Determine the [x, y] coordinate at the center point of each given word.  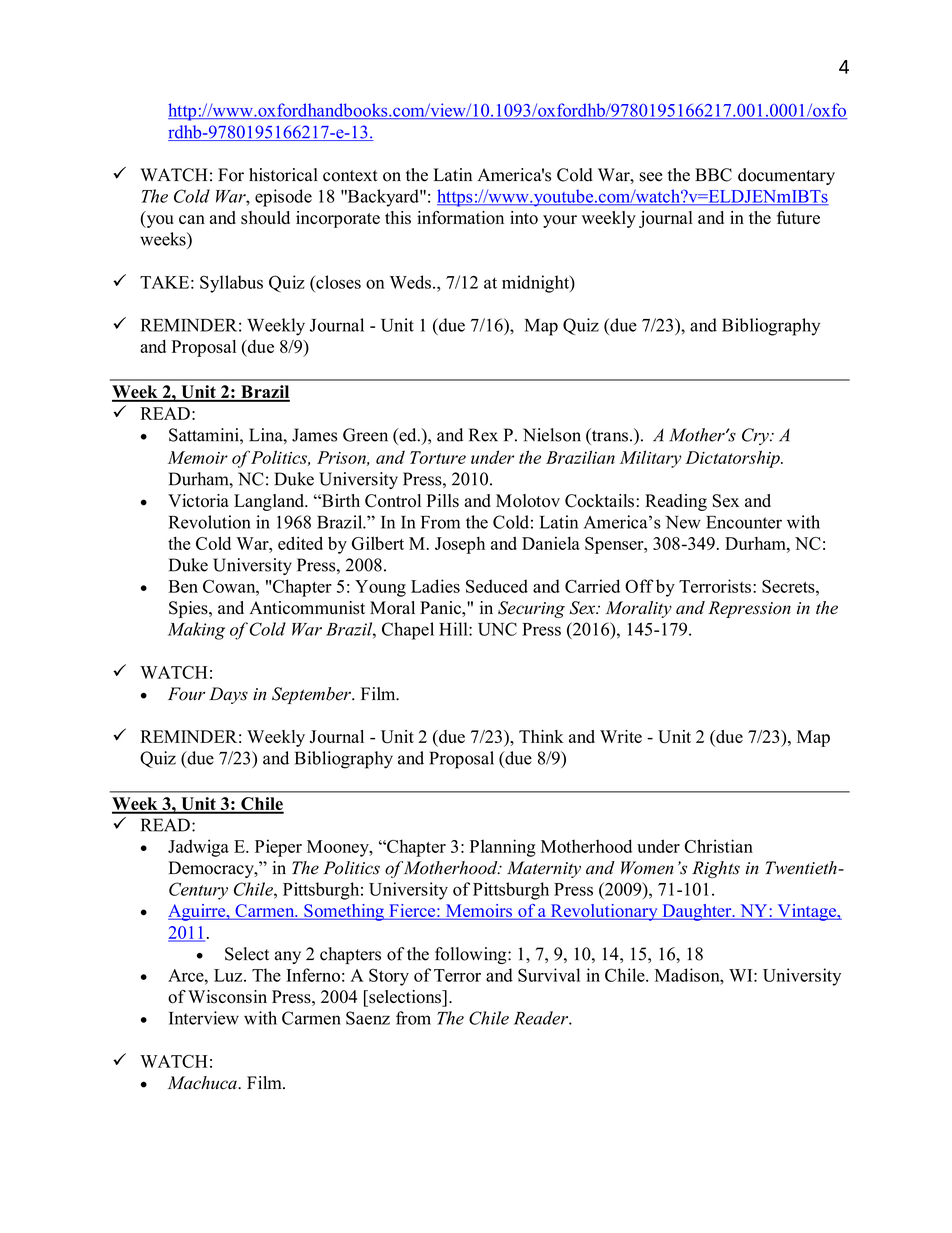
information [460, 218]
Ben [183, 586]
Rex [483, 435]
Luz [229, 975]
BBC [713, 175]
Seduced [497, 586]
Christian [718, 846]
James [314, 435]
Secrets [789, 586]
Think [541, 736]
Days [228, 695]
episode [283, 198]
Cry [756, 436]
